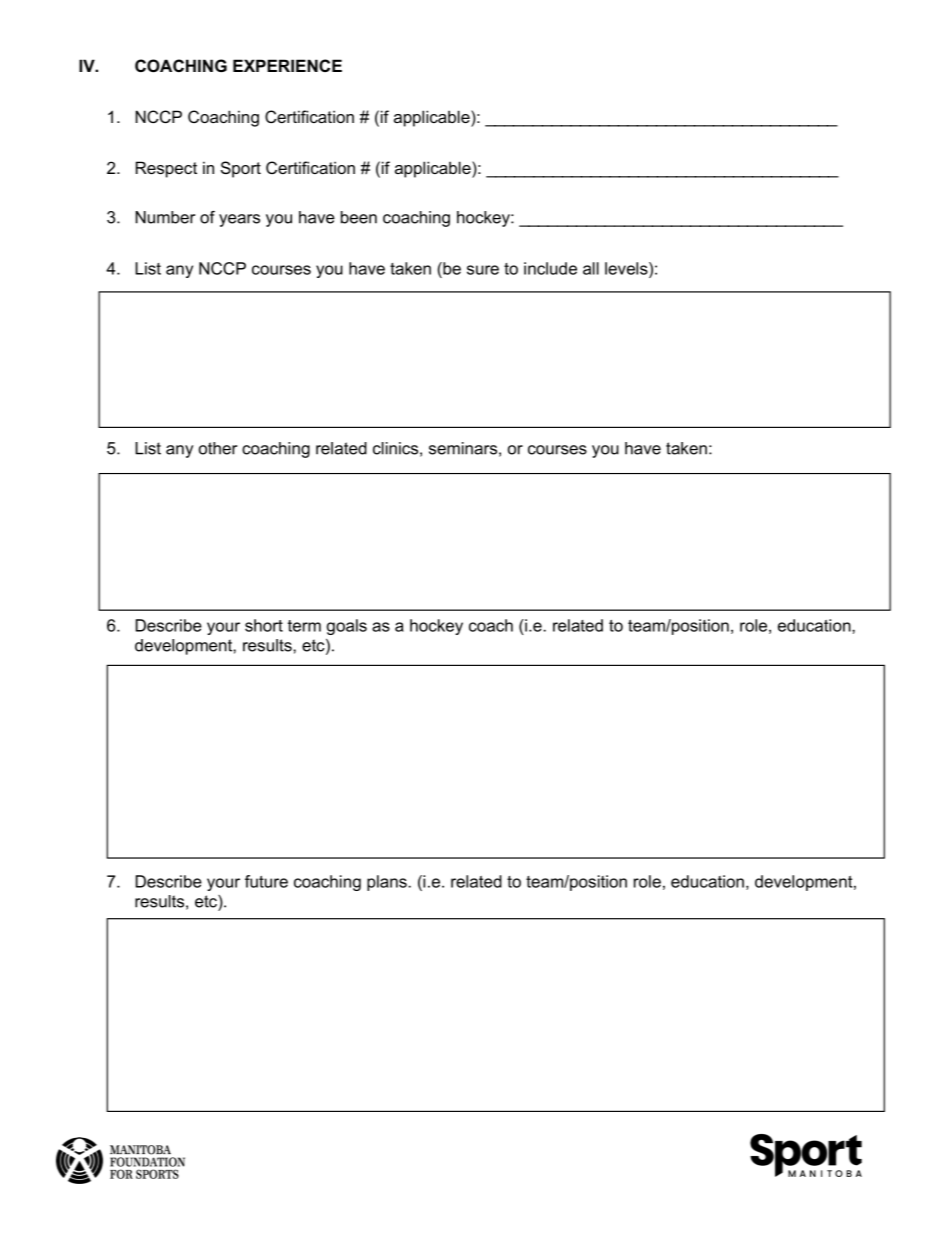 This screenshot has width=952, height=1233. I want to click on levels, so click(627, 268).
